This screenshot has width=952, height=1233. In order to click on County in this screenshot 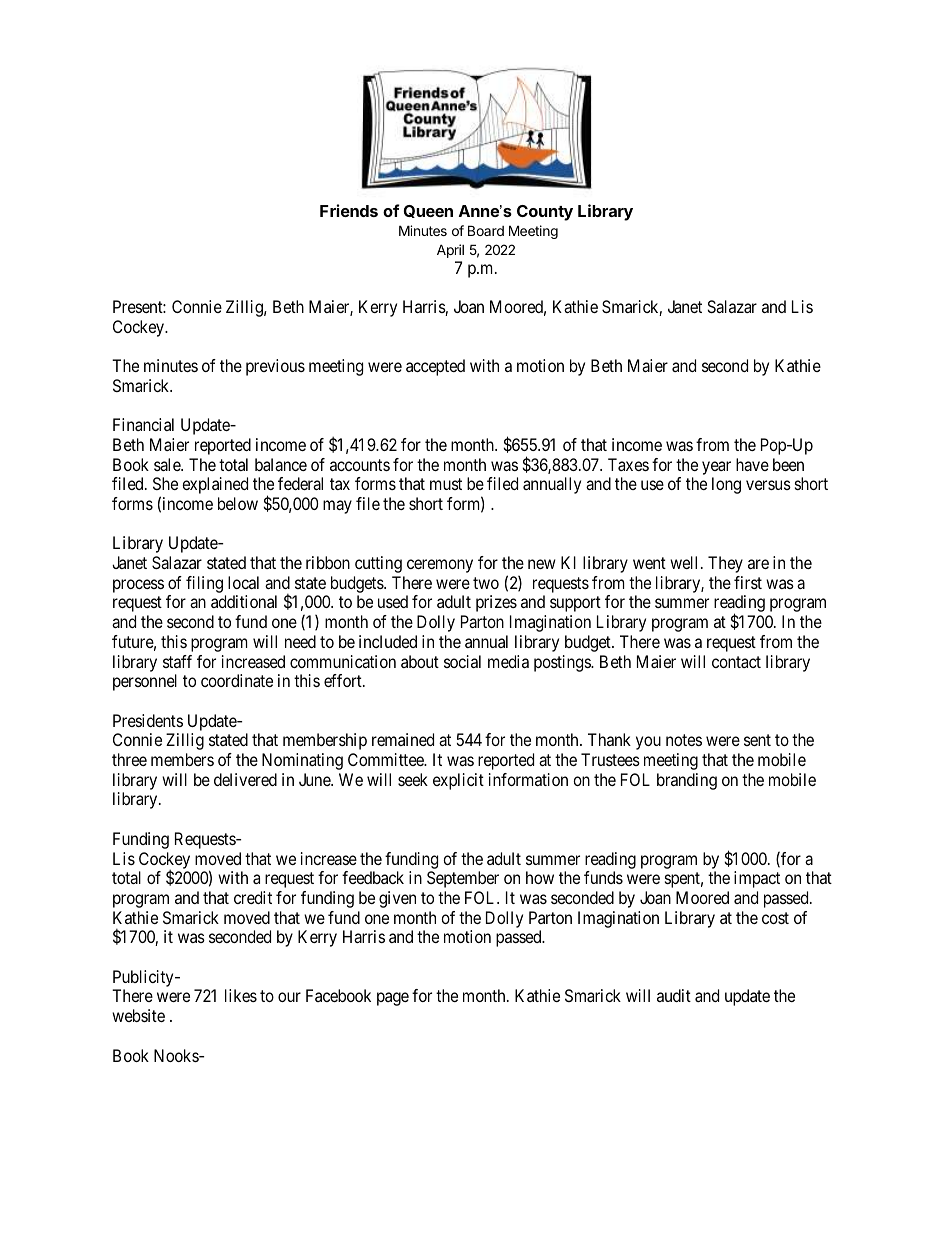, I will do `click(545, 213)`.
